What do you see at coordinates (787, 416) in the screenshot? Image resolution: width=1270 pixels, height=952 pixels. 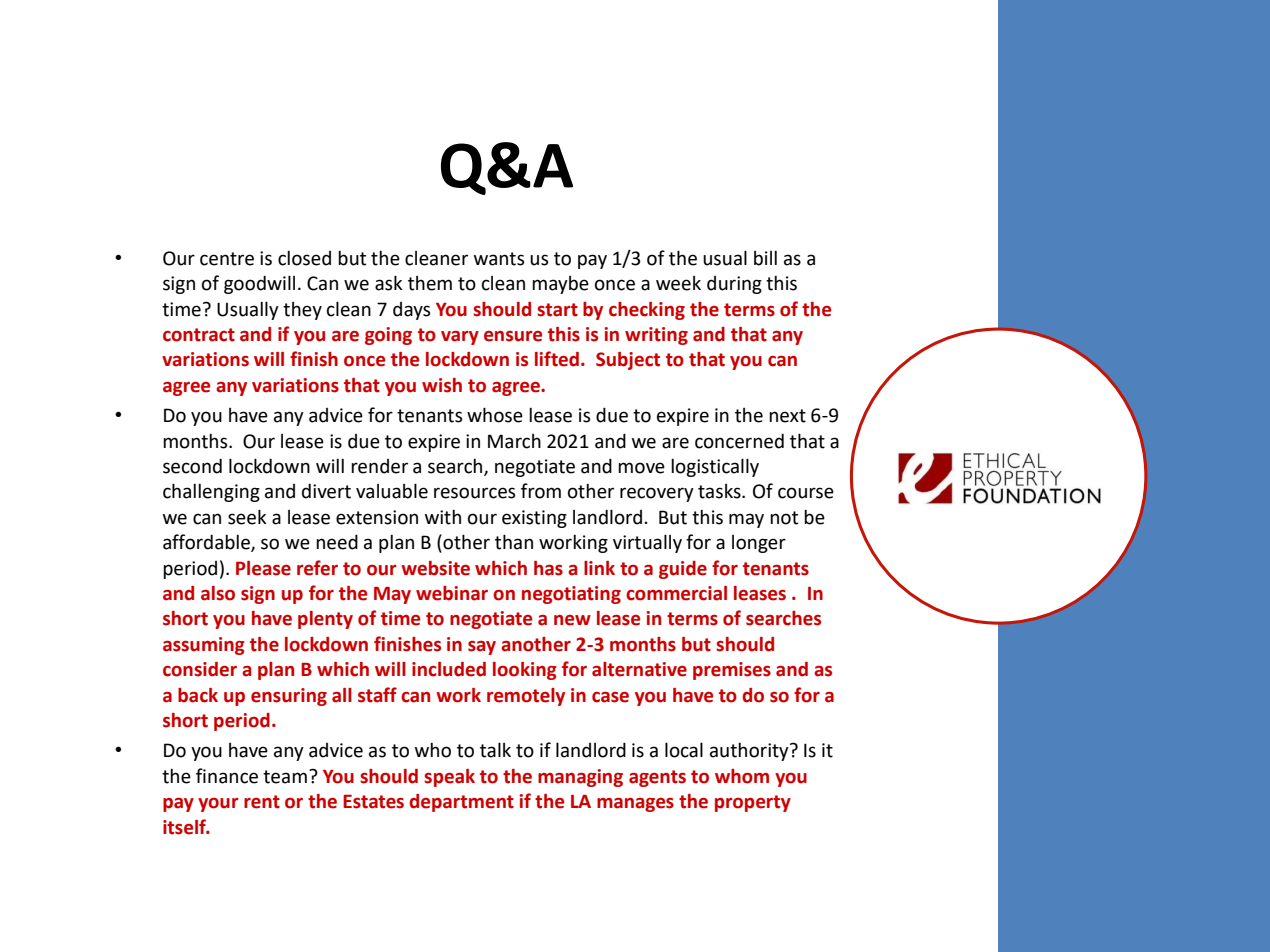 I see `next` at bounding box center [787, 416].
